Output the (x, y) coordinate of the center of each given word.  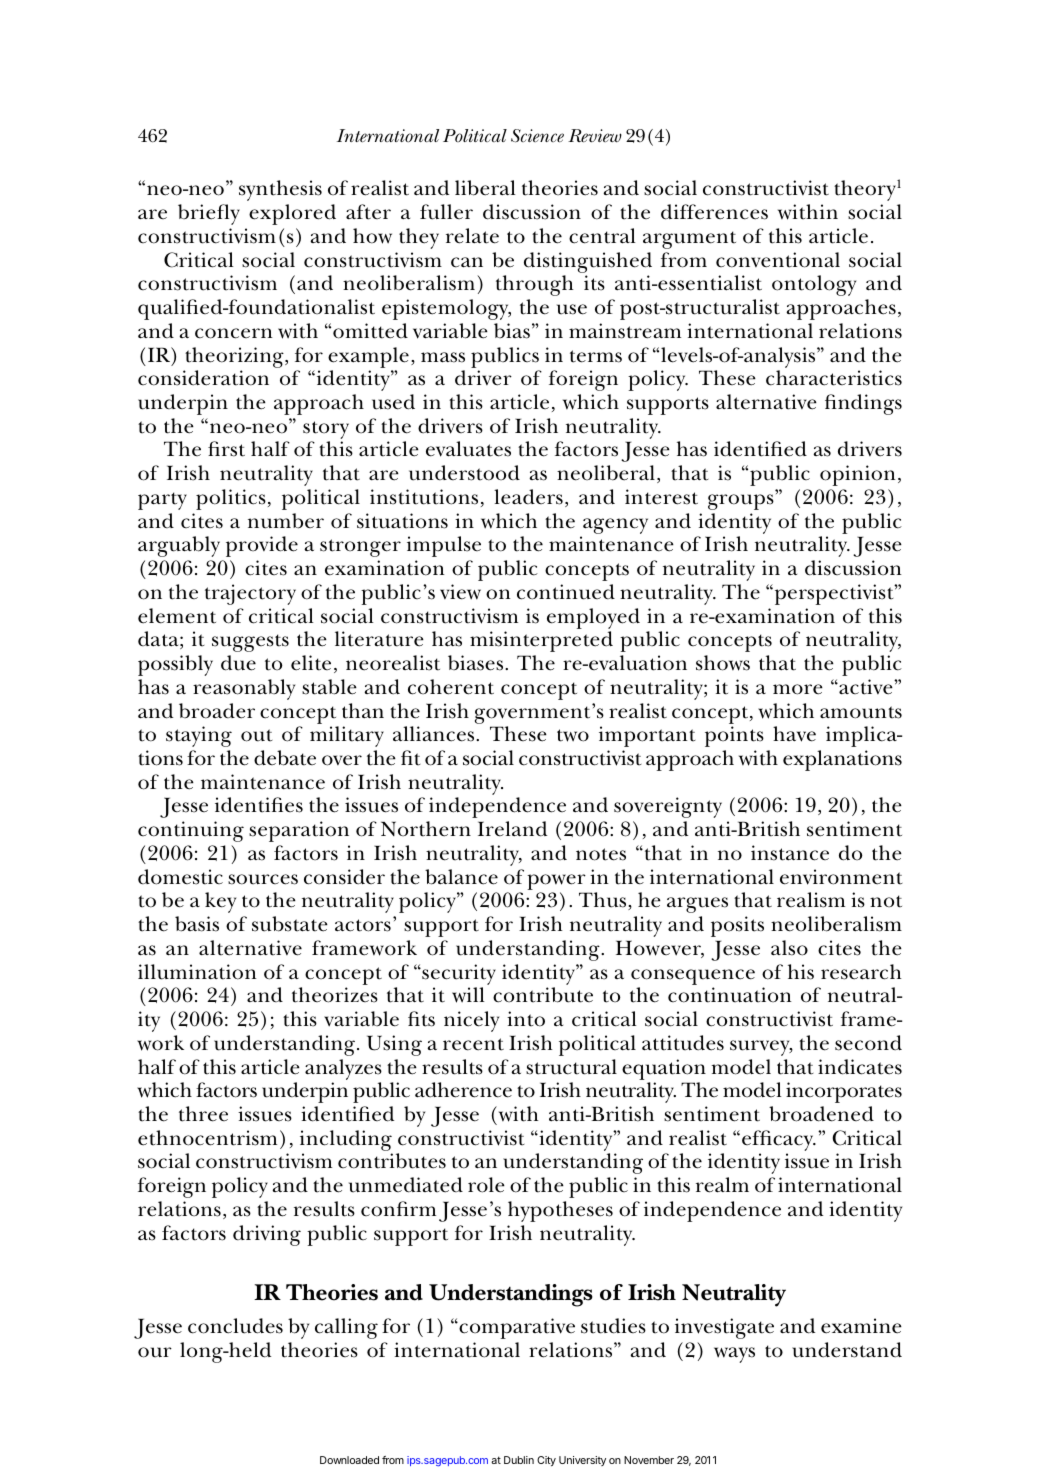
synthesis (280, 190)
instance (790, 853)
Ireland (512, 829)
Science (537, 136)
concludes (235, 1326)
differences (714, 212)
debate (285, 758)
